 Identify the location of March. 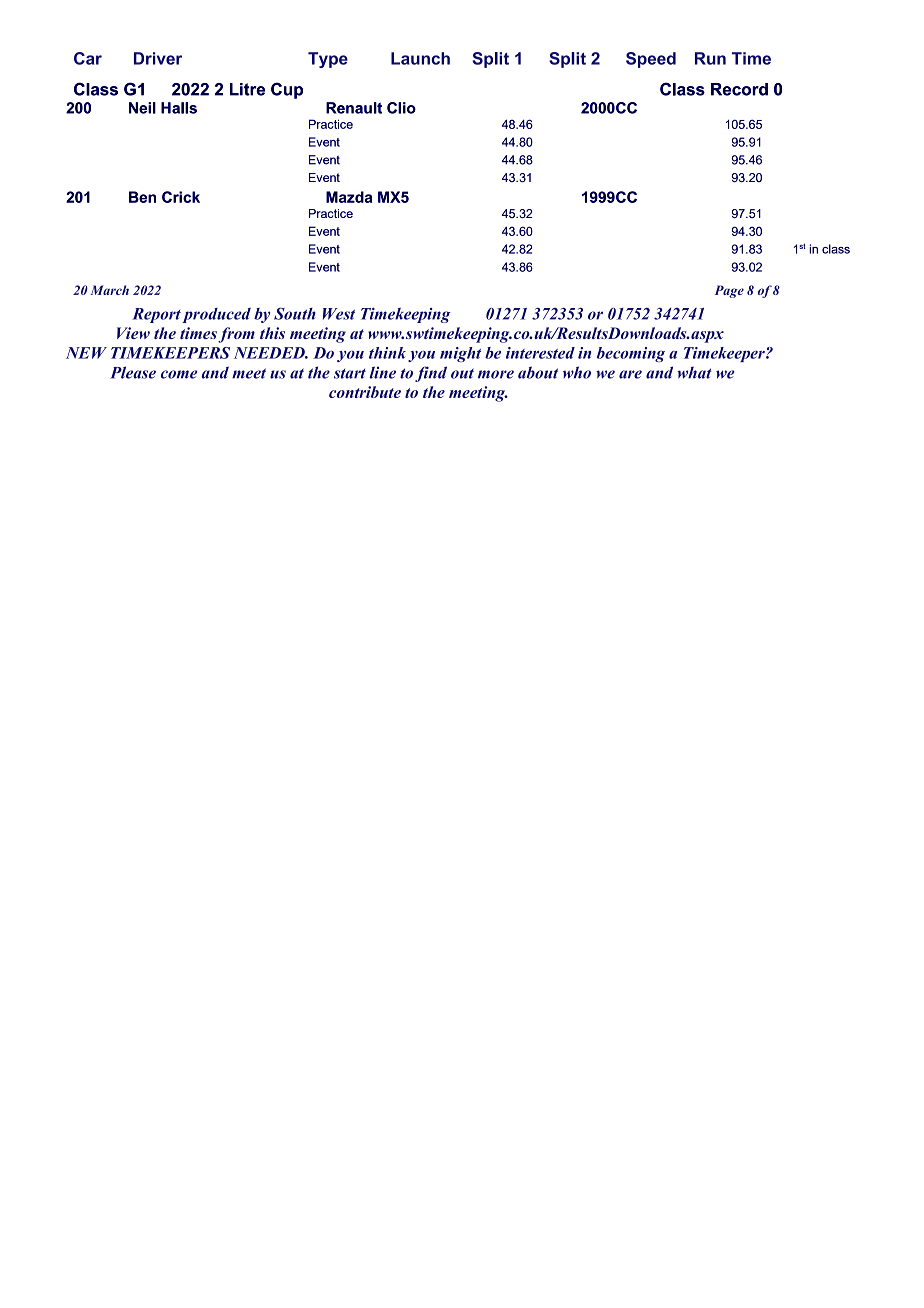
(109, 290).
